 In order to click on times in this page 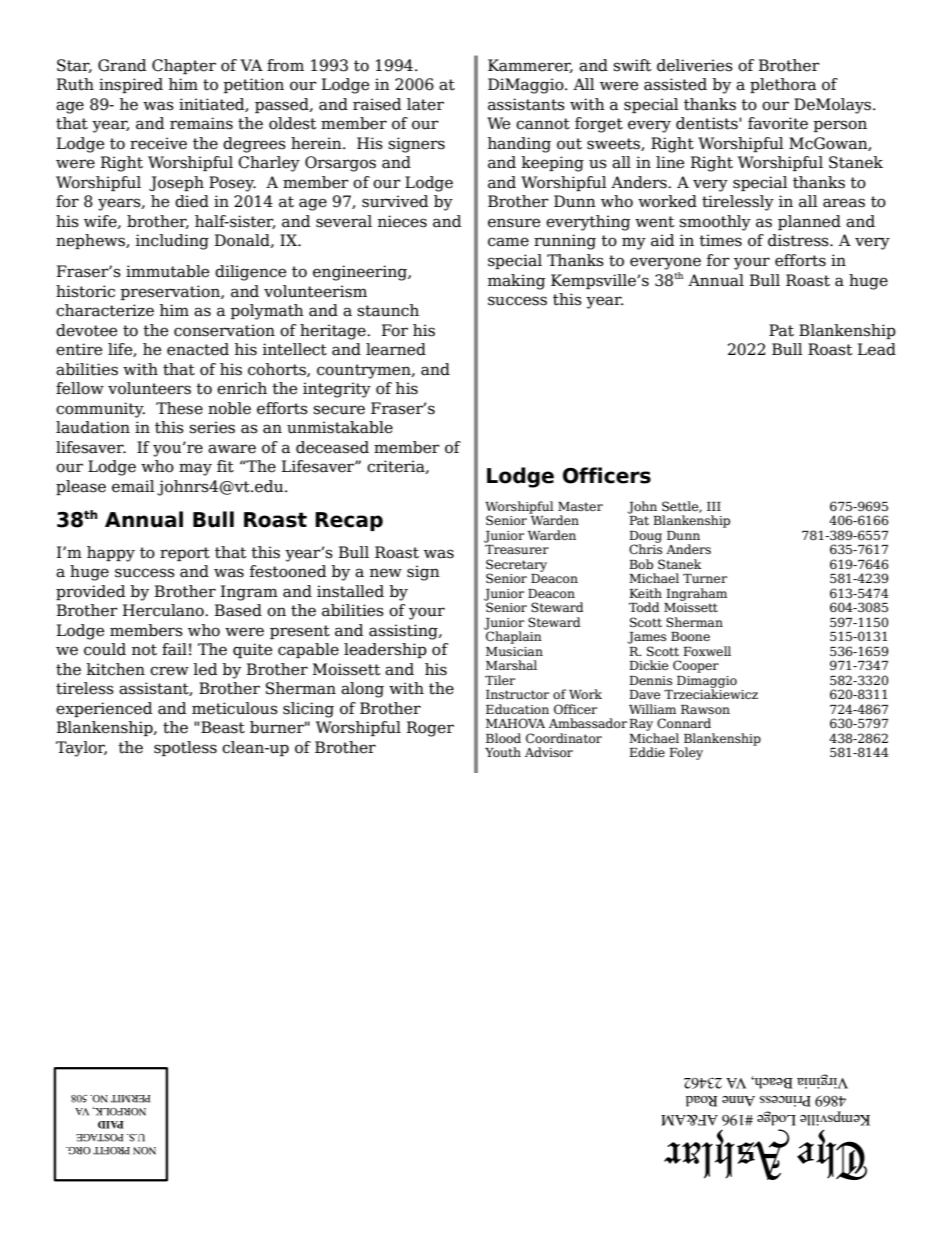, I will do `click(720, 240)`.
